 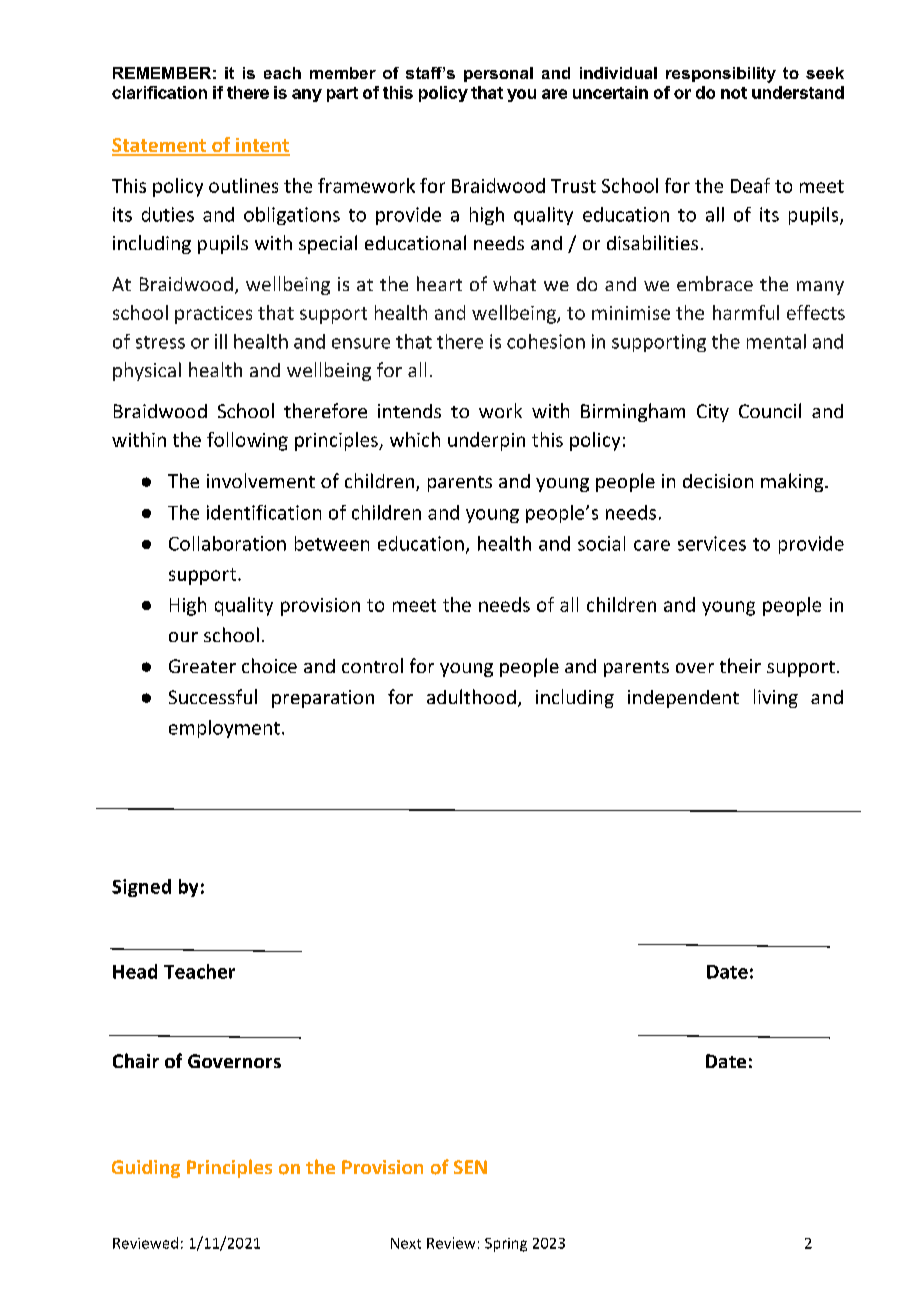 I want to click on adulthood, so click(x=471, y=696).
